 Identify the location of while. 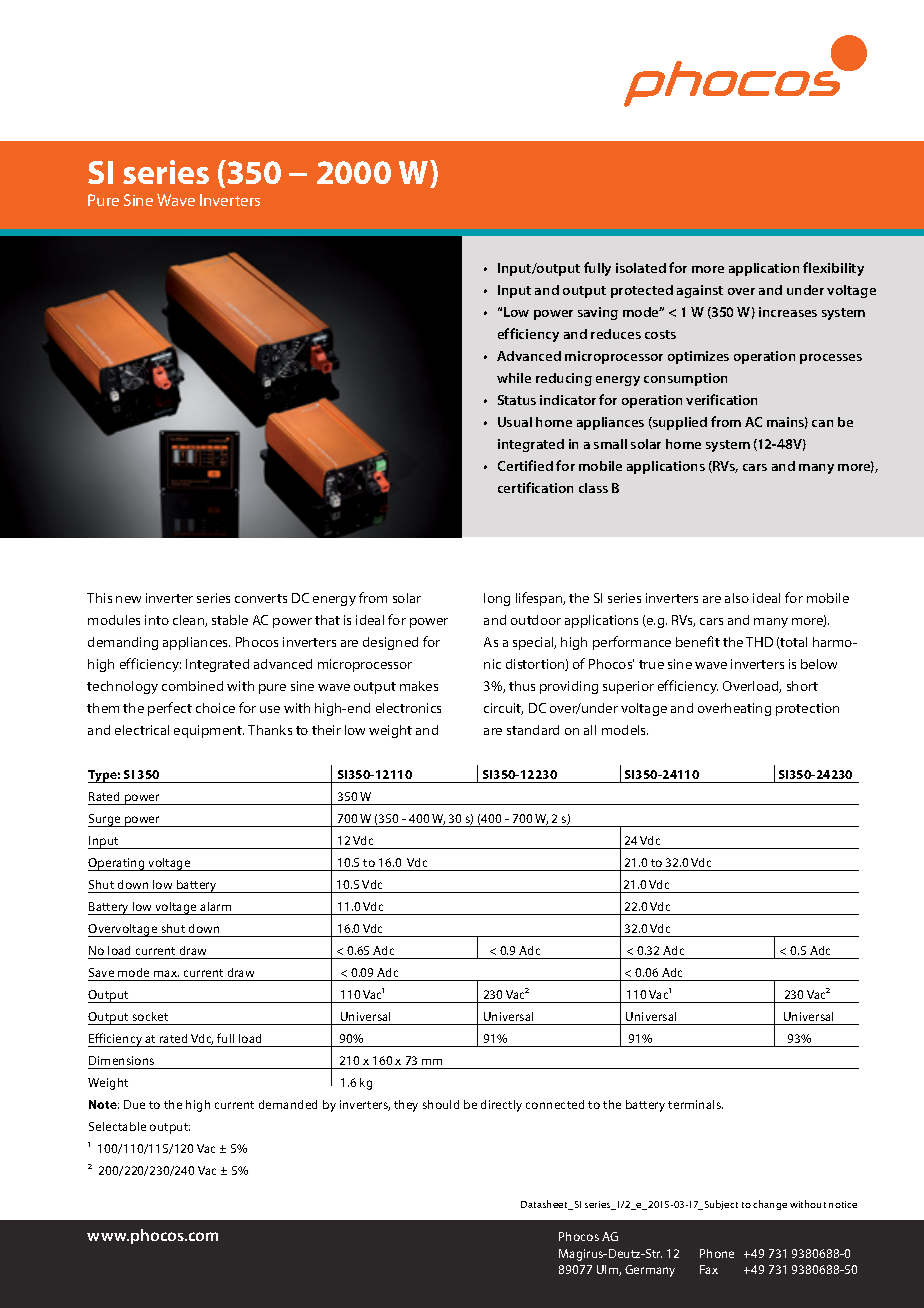
(514, 378).
